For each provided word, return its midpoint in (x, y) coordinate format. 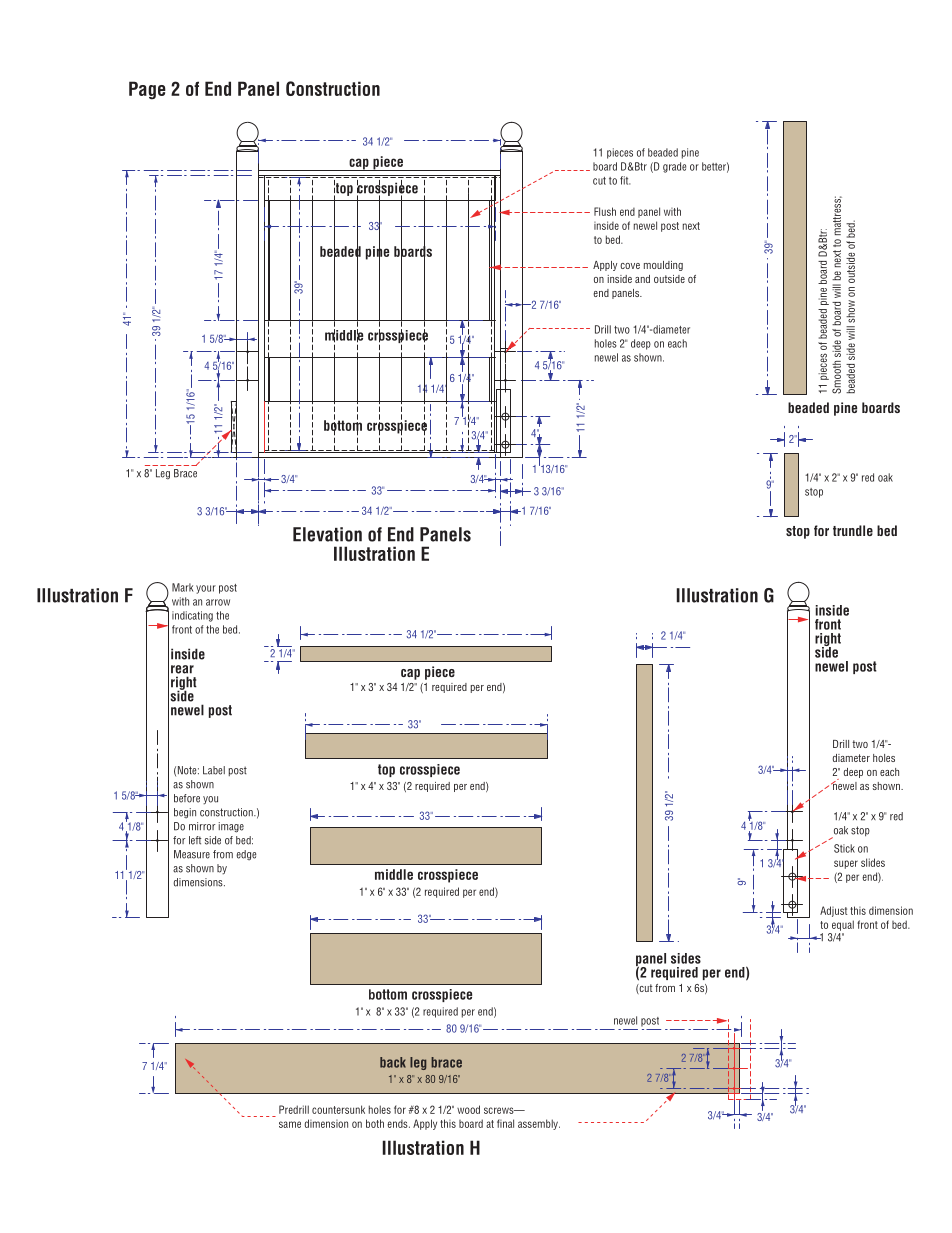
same (290, 1124)
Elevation (327, 534)
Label (214, 770)
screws (500, 1110)
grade (674, 167)
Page (147, 90)
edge (246, 855)
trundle (853, 530)
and (642, 279)
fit (625, 180)
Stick (844, 848)
